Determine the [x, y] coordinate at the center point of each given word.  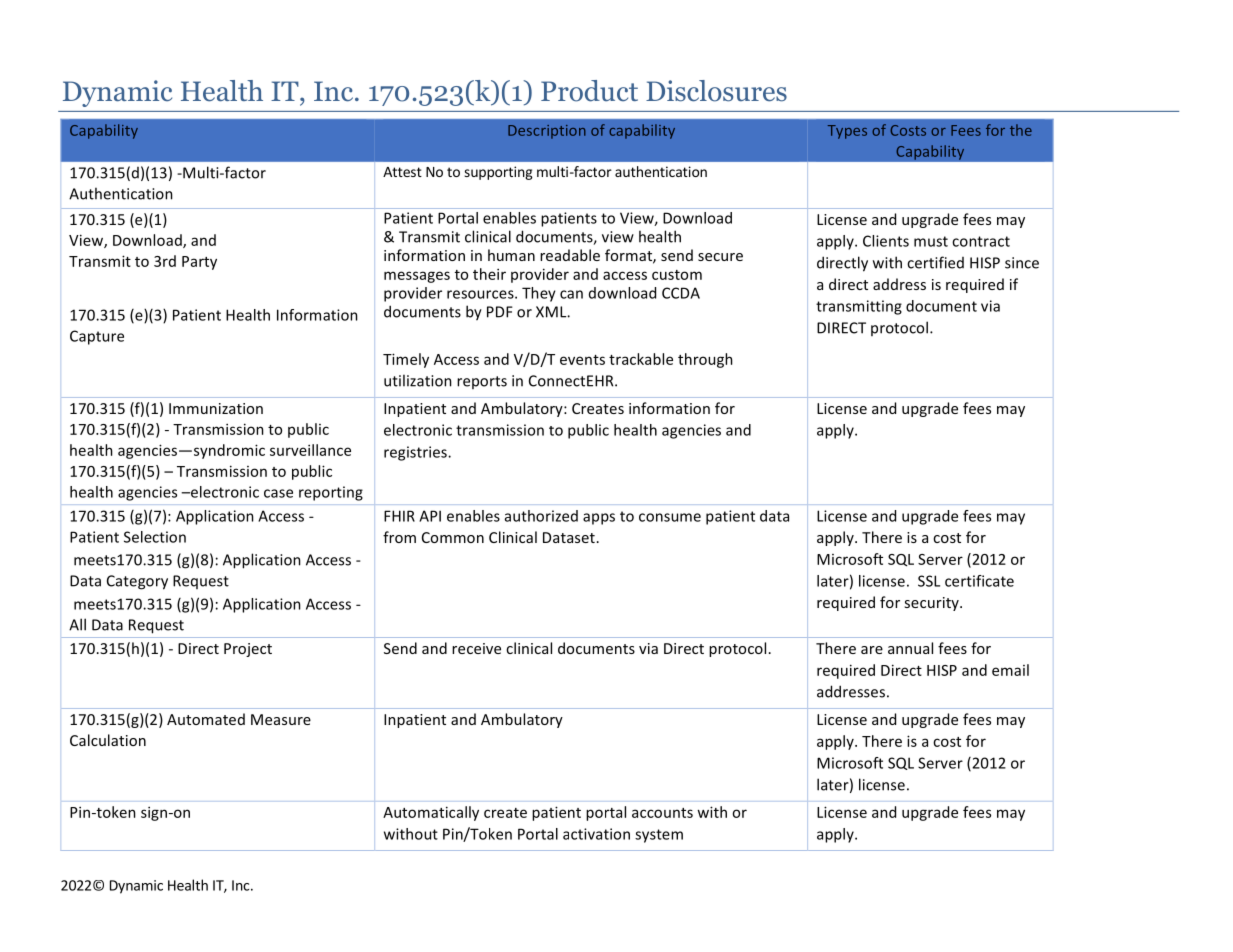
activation [596, 834]
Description [547, 132]
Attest [402, 172]
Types [847, 132]
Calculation [108, 740]
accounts [662, 813]
